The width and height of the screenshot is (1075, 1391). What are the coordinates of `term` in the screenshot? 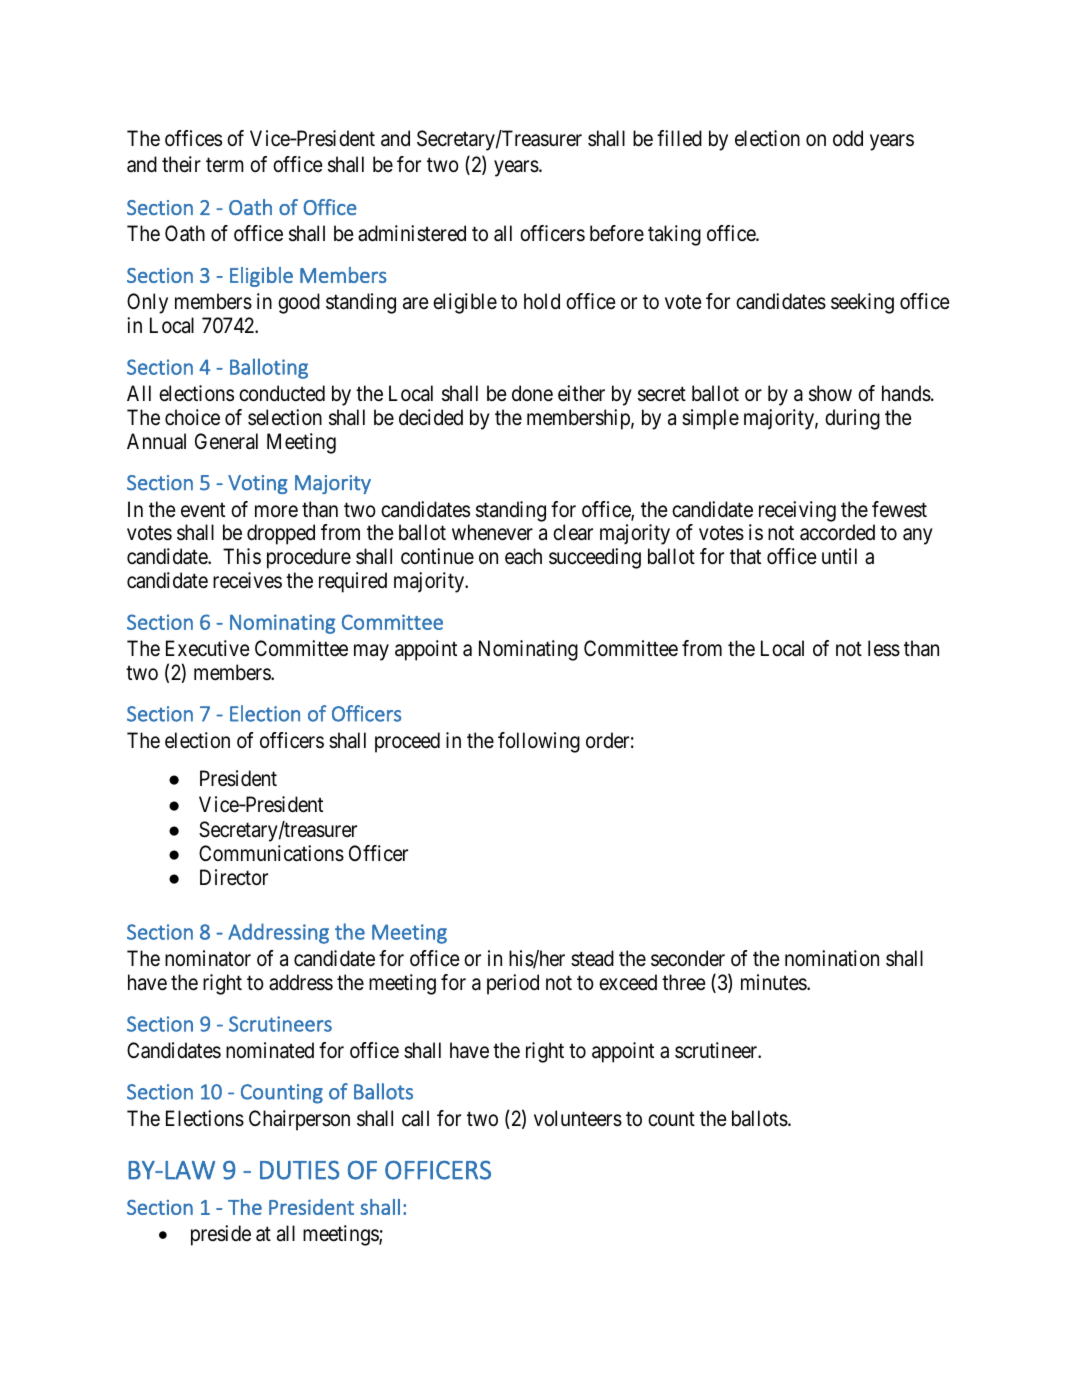 It's located at (225, 165).
